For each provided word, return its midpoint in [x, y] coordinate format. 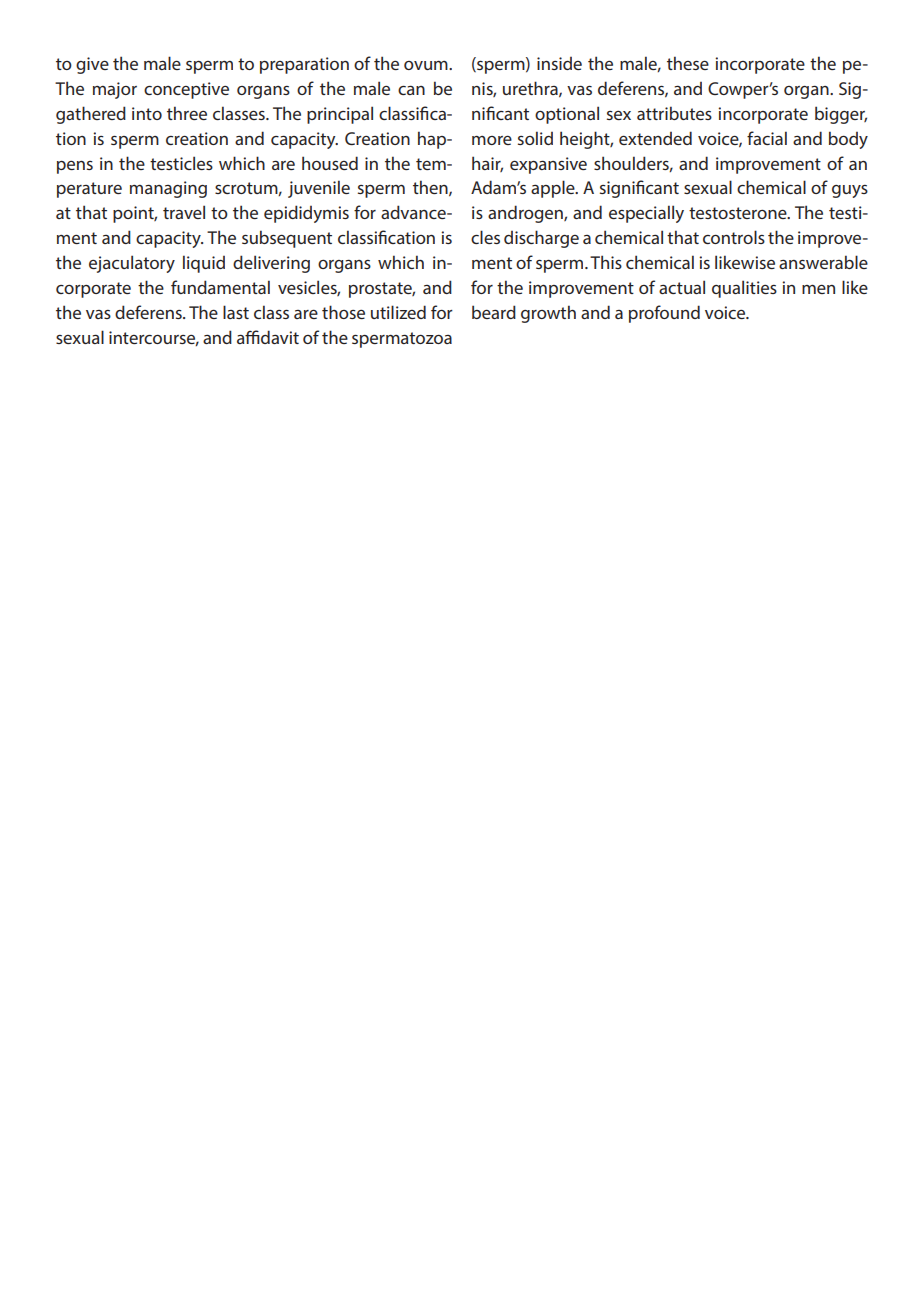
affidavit [268, 337]
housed [330, 163]
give [92, 65]
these [688, 63]
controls [734, 237]
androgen [526, 214]
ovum [427, 65]
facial [767, 138]
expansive [548, 165]
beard [494, 312]
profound [664, 314]
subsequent [287, 239]
